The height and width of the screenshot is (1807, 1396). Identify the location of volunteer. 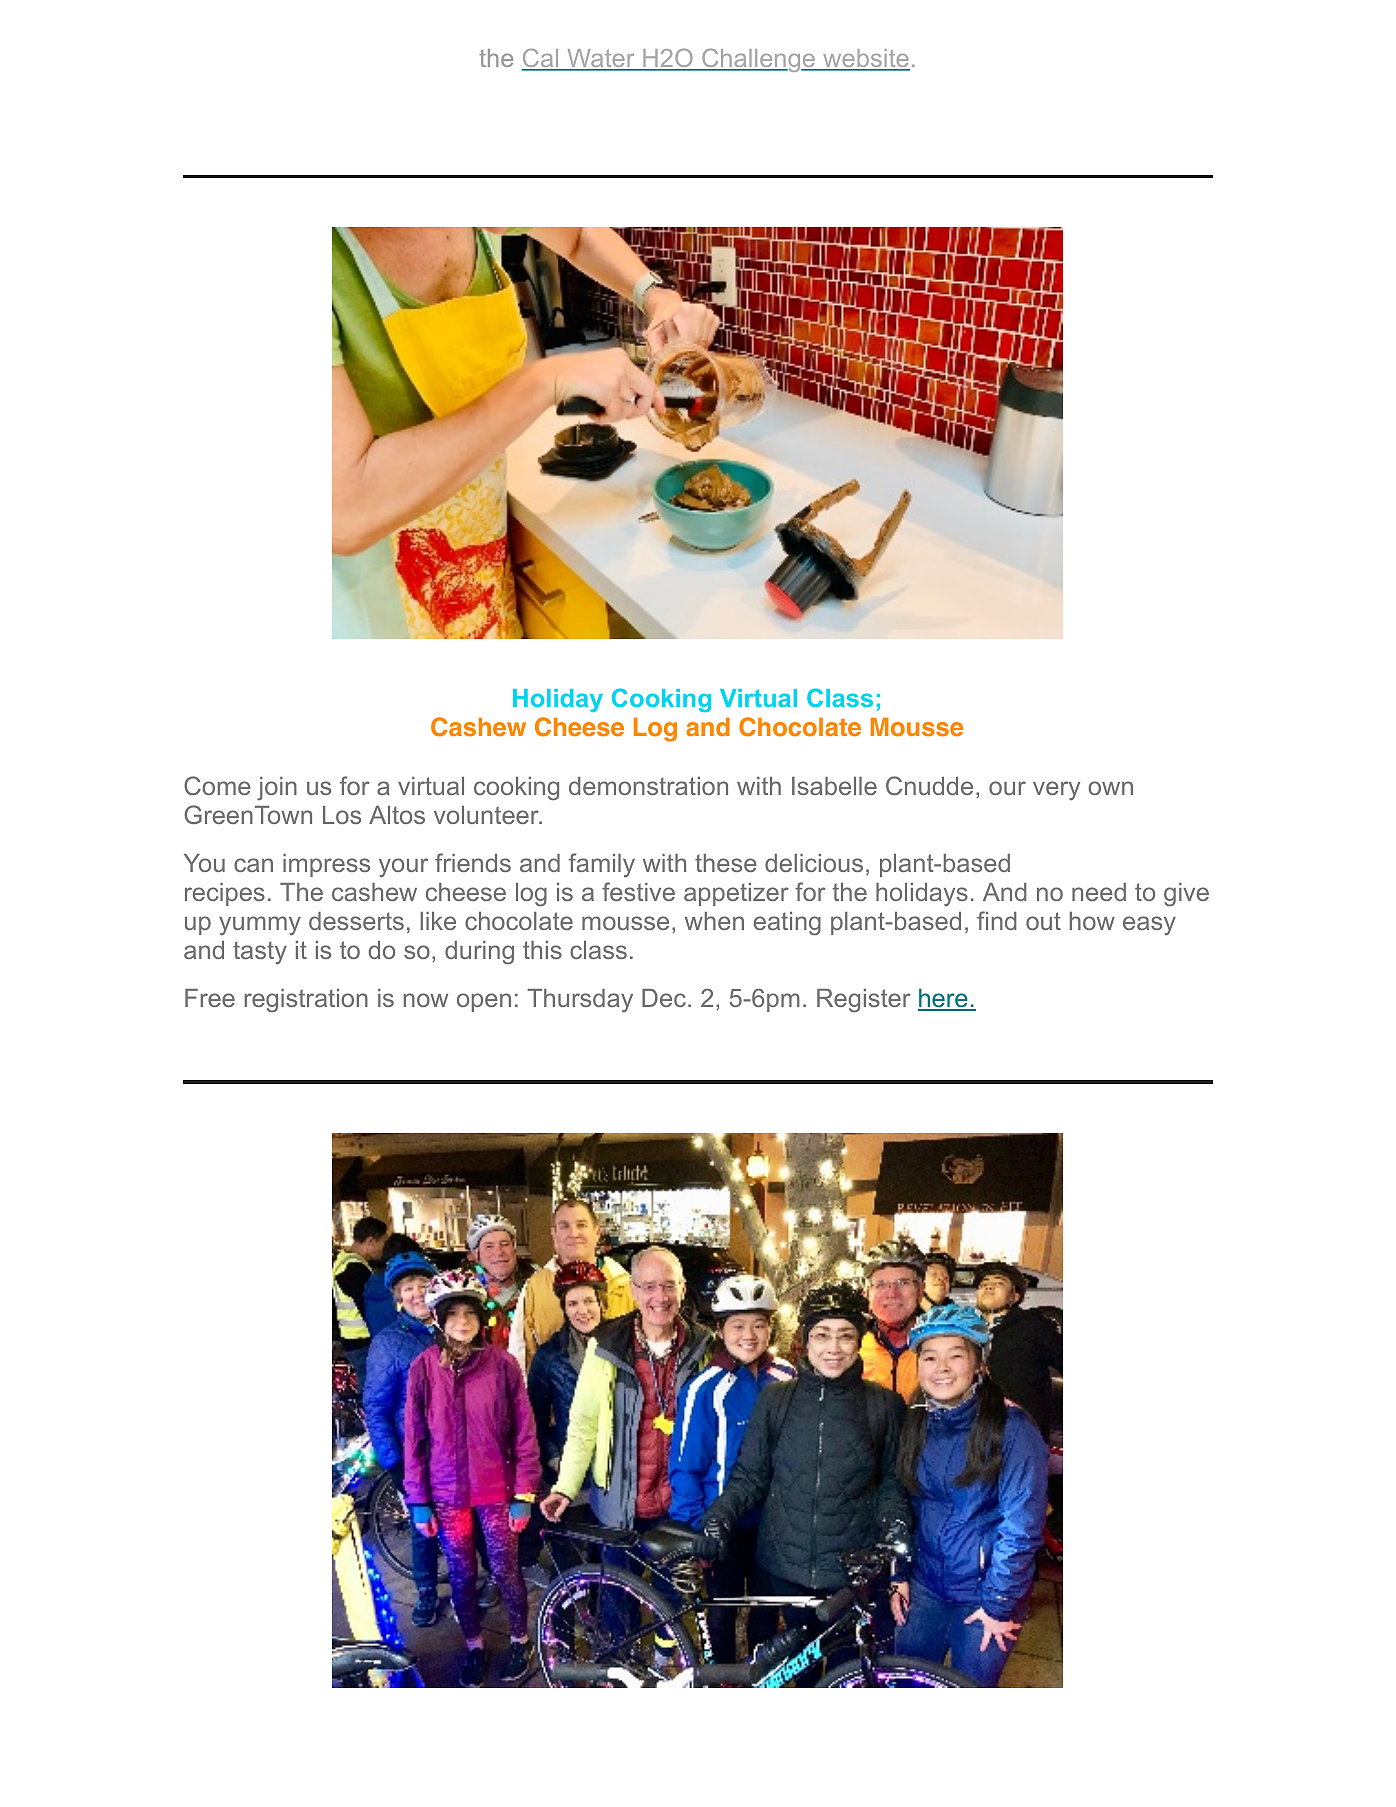
(487, 815).
